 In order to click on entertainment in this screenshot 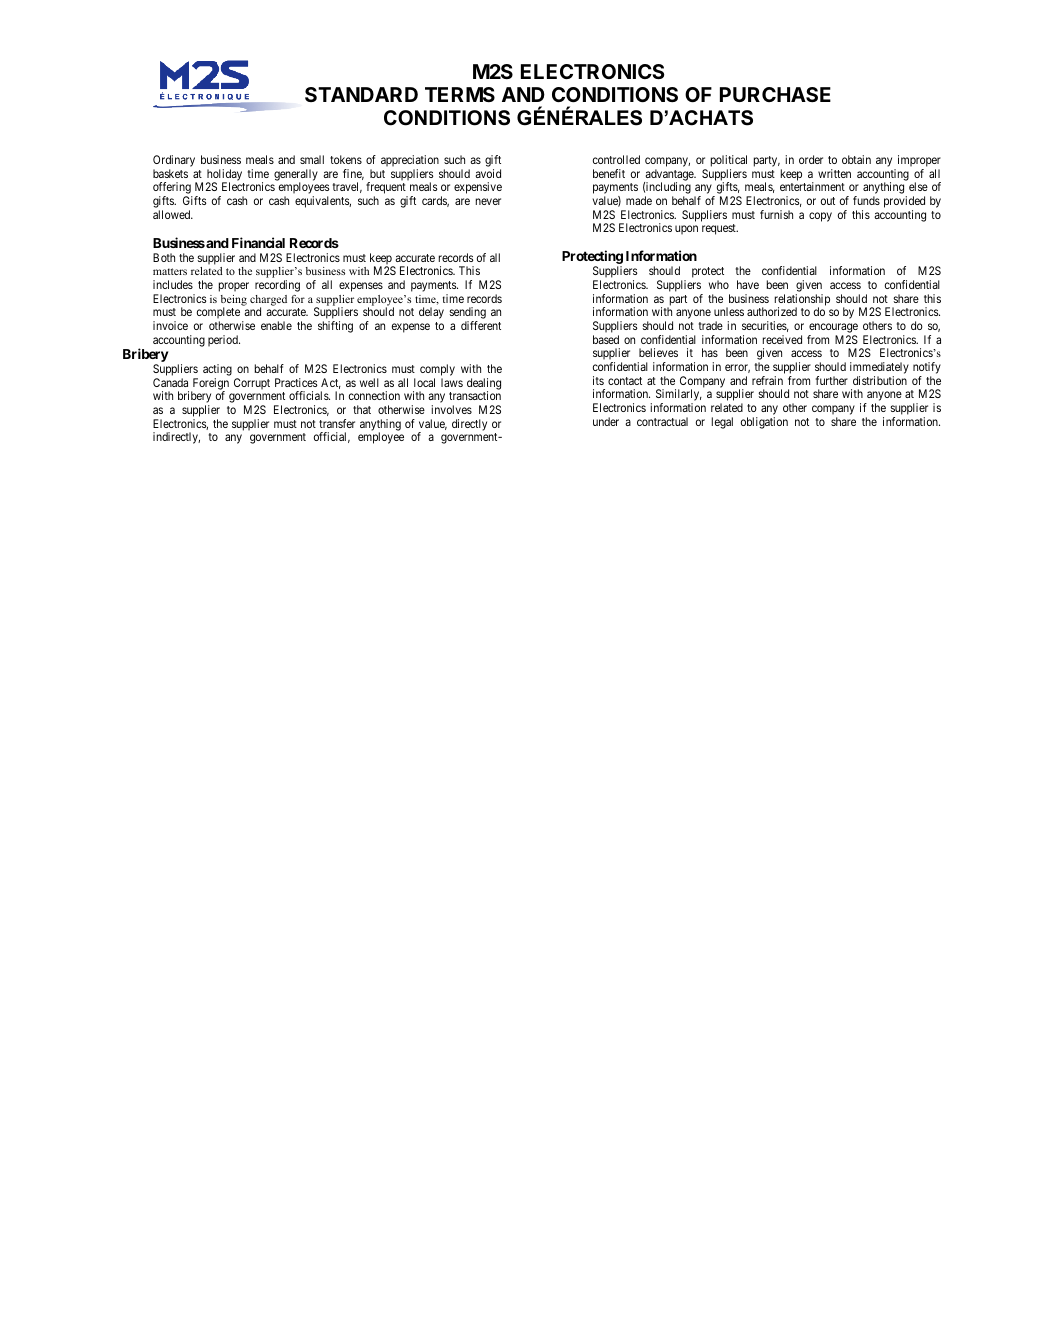, I will do `click(812, 186)`.
